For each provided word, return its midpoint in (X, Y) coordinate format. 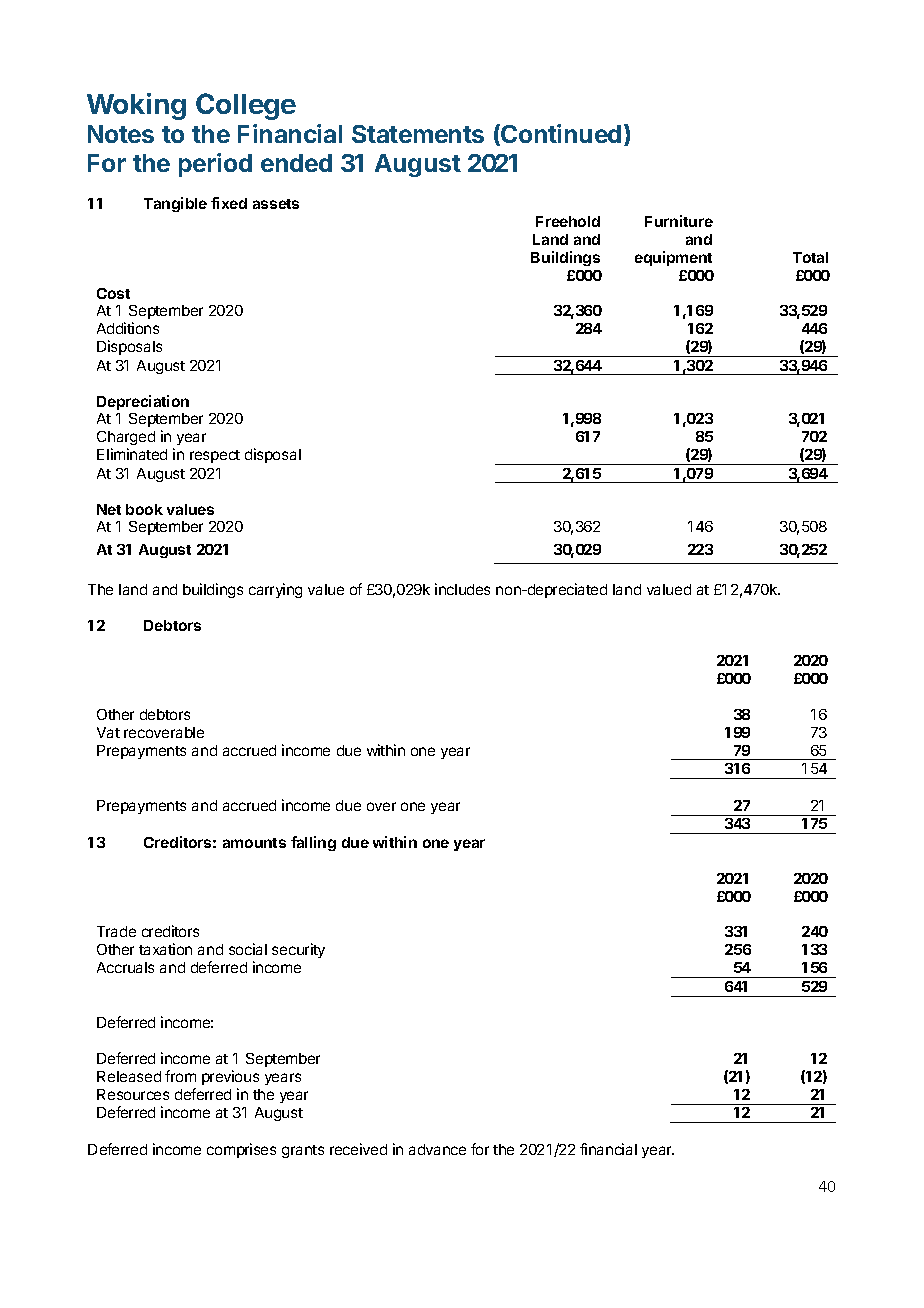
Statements (418, 134)
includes (462, 589)
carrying (275, 590)
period (215, 165)
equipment (673, 258)
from (180, 1076)
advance (437, 1149)
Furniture (679, 221)
